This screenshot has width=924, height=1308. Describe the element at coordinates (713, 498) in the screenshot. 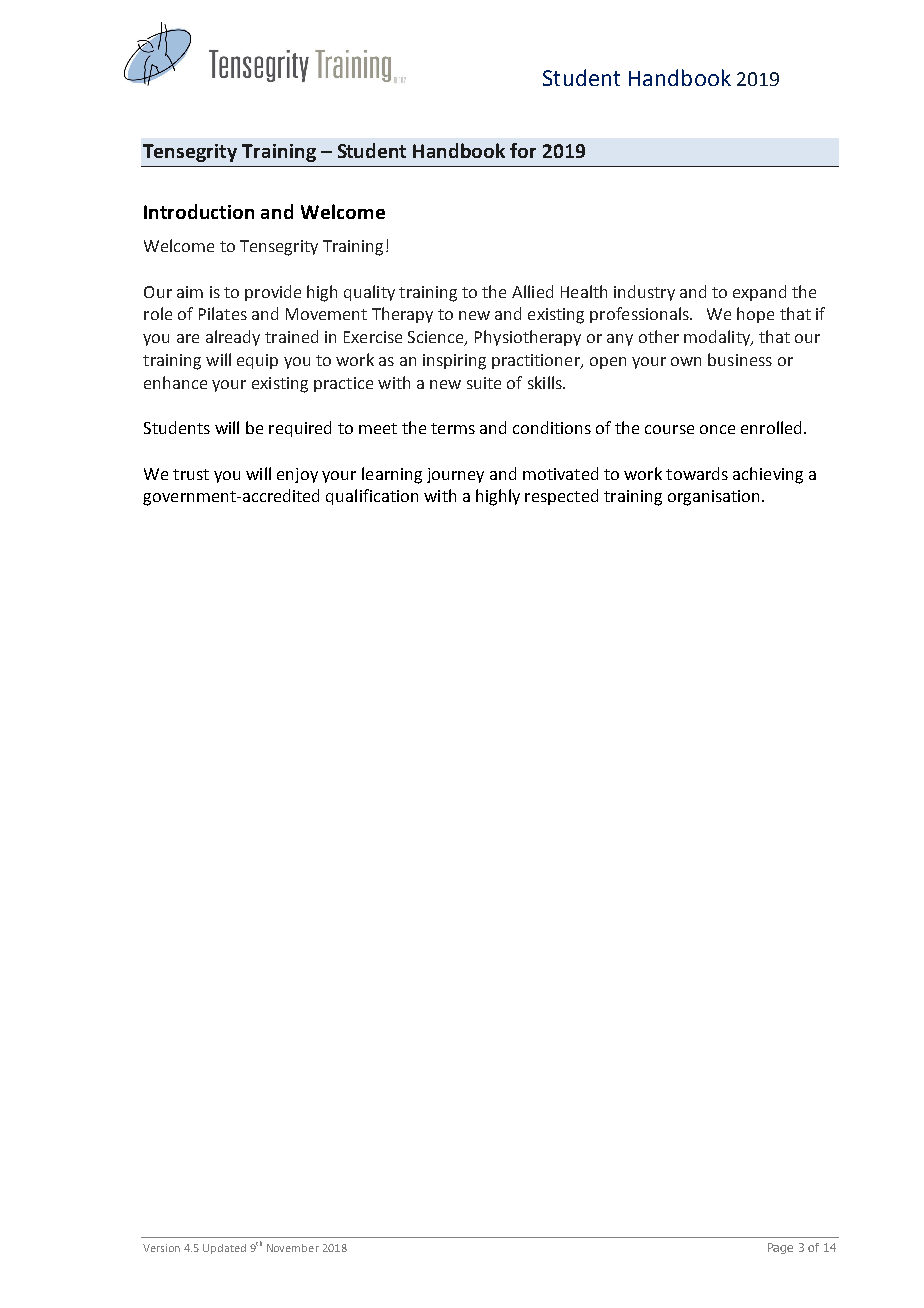

I see `organisation` at that location.
